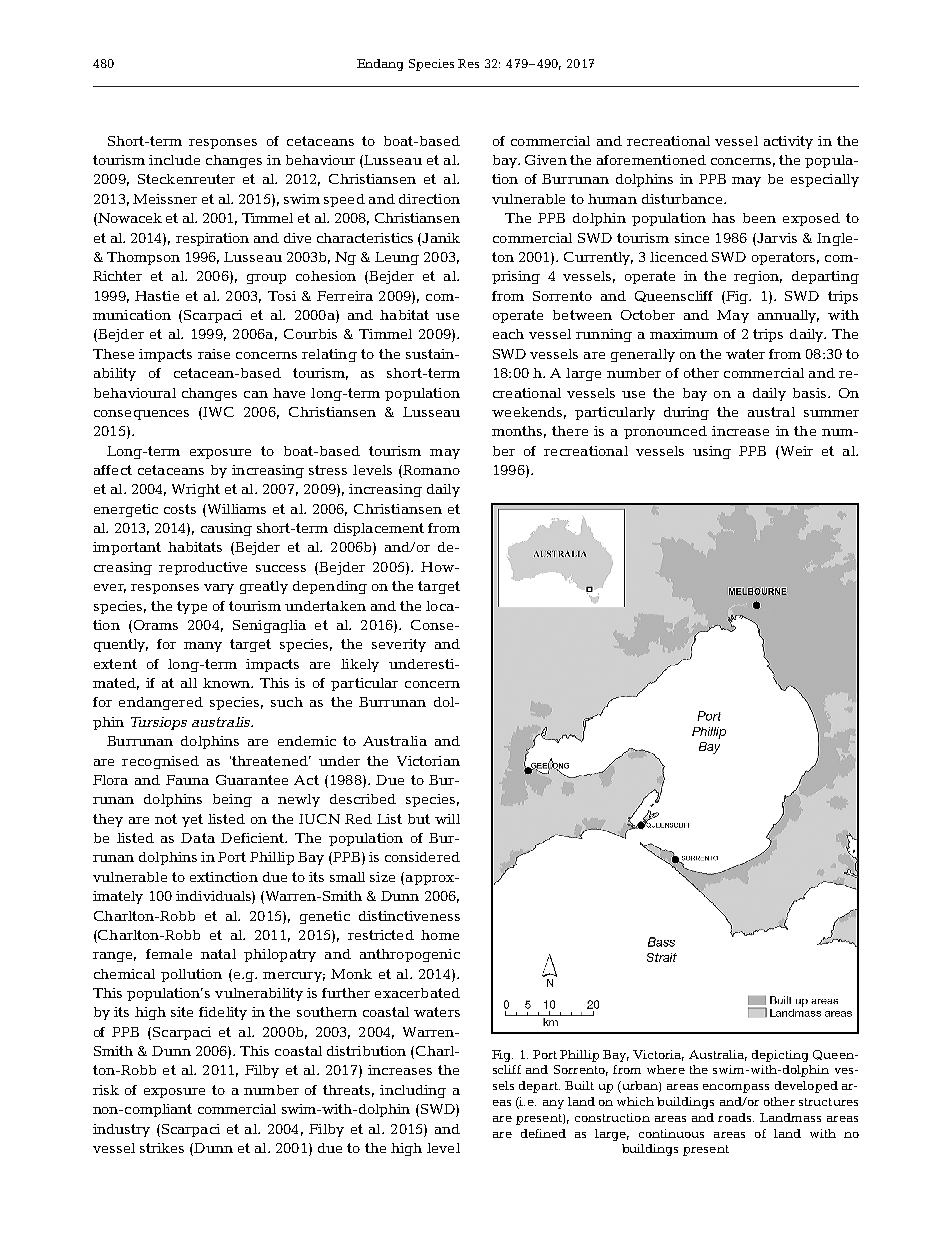 The width and height of the image is (952, 1257). What do you see at coordinates (162, 1148) in the image?
I see `strikes` at bounding box center [162, 1148].
